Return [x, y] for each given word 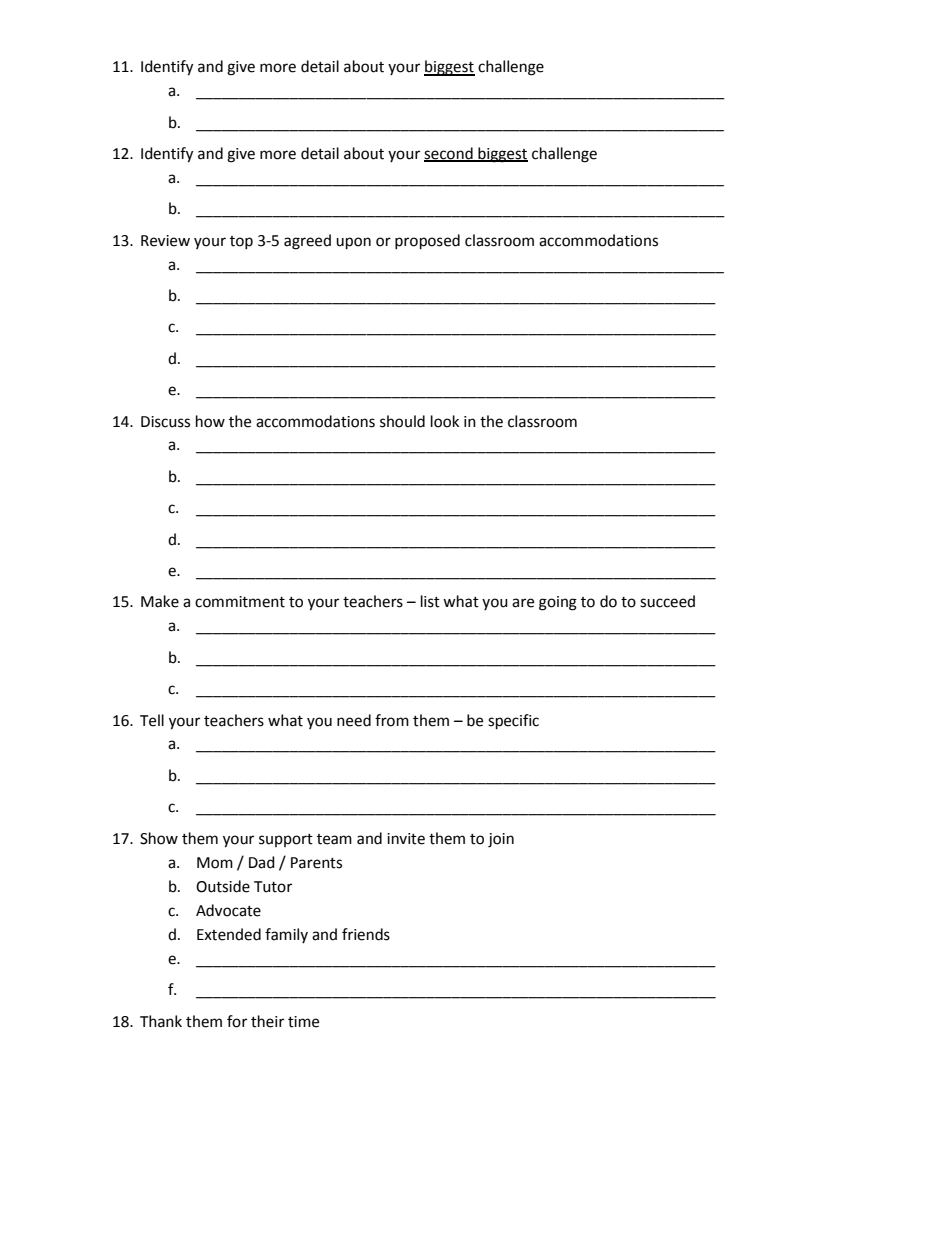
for [237, 1021]
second [449, 154]
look [445, 421]
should [402, 421]
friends [366, 934]
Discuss [165, 422]
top [241, 242]
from [392, 720]
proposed [427, 242]
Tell [152, 720]
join [501, 840]
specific [513, 722]
